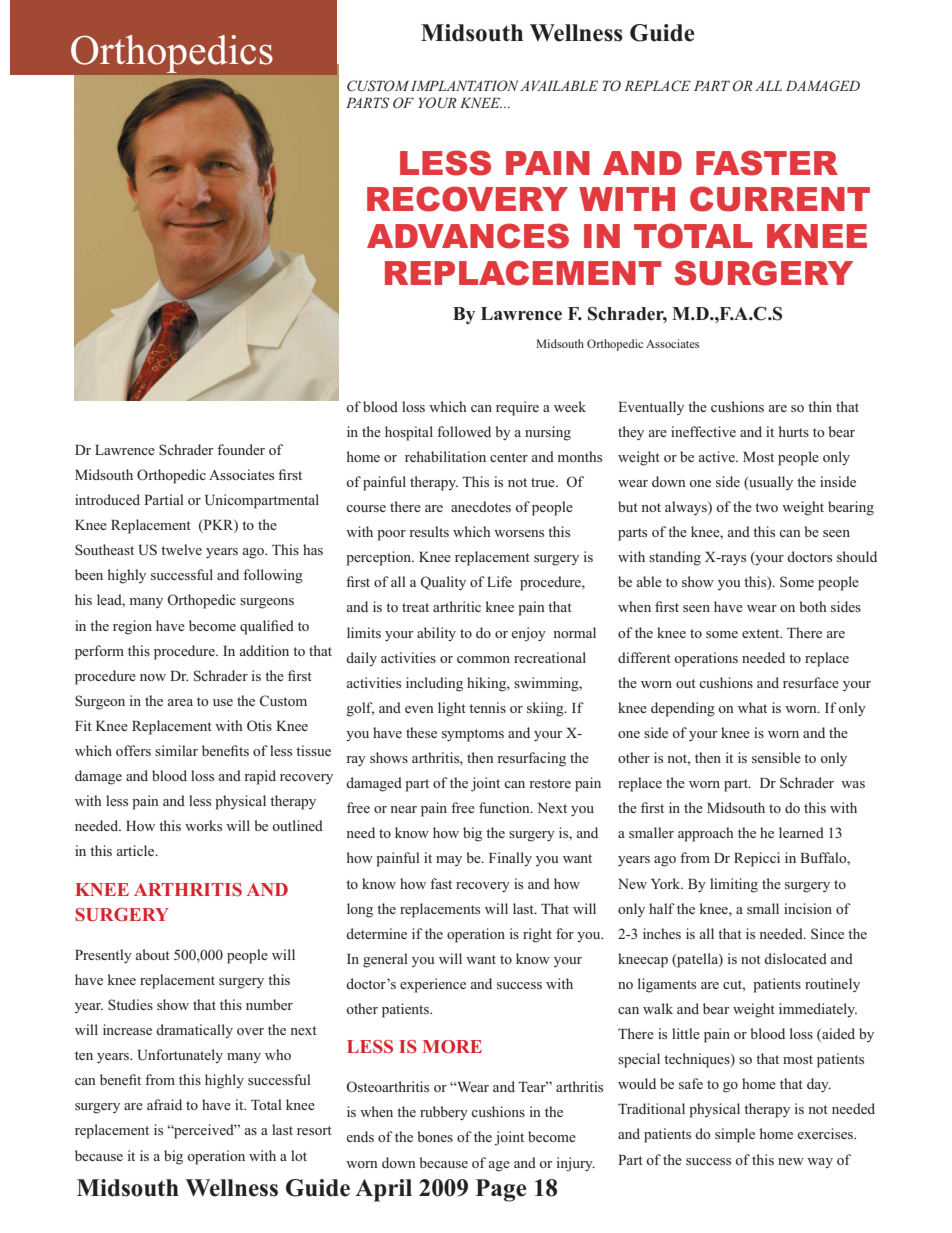 This image has width=952, height=1233. What do you see at coordinates (449, 861) in the image?
I see `may` at bounding box center [449, 861].
